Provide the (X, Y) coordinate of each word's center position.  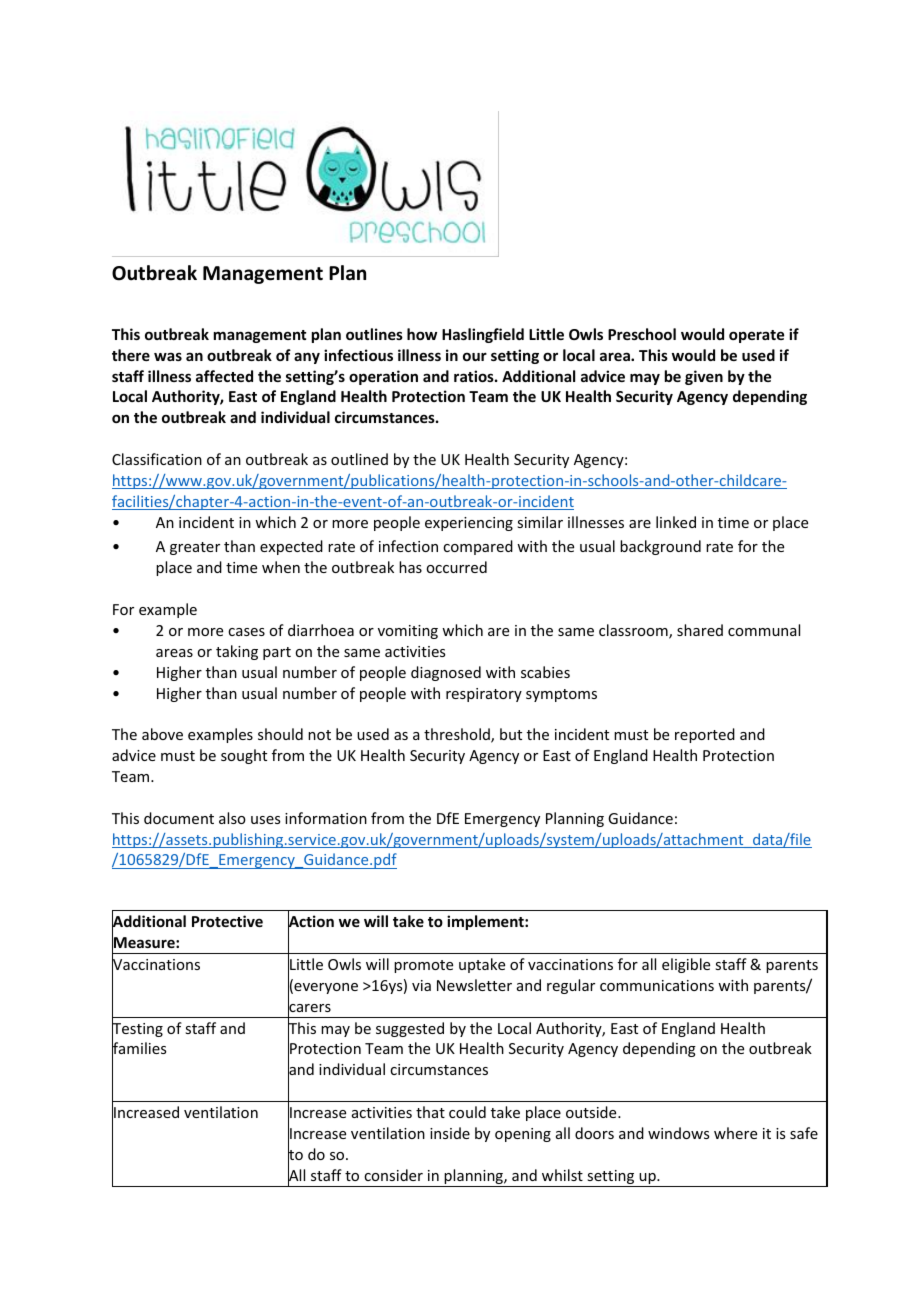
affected (224, 376)
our (475, 356)
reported (705, 735)
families (139, 1049)
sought (244, 756)
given (704, 377)
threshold (458, 735)
